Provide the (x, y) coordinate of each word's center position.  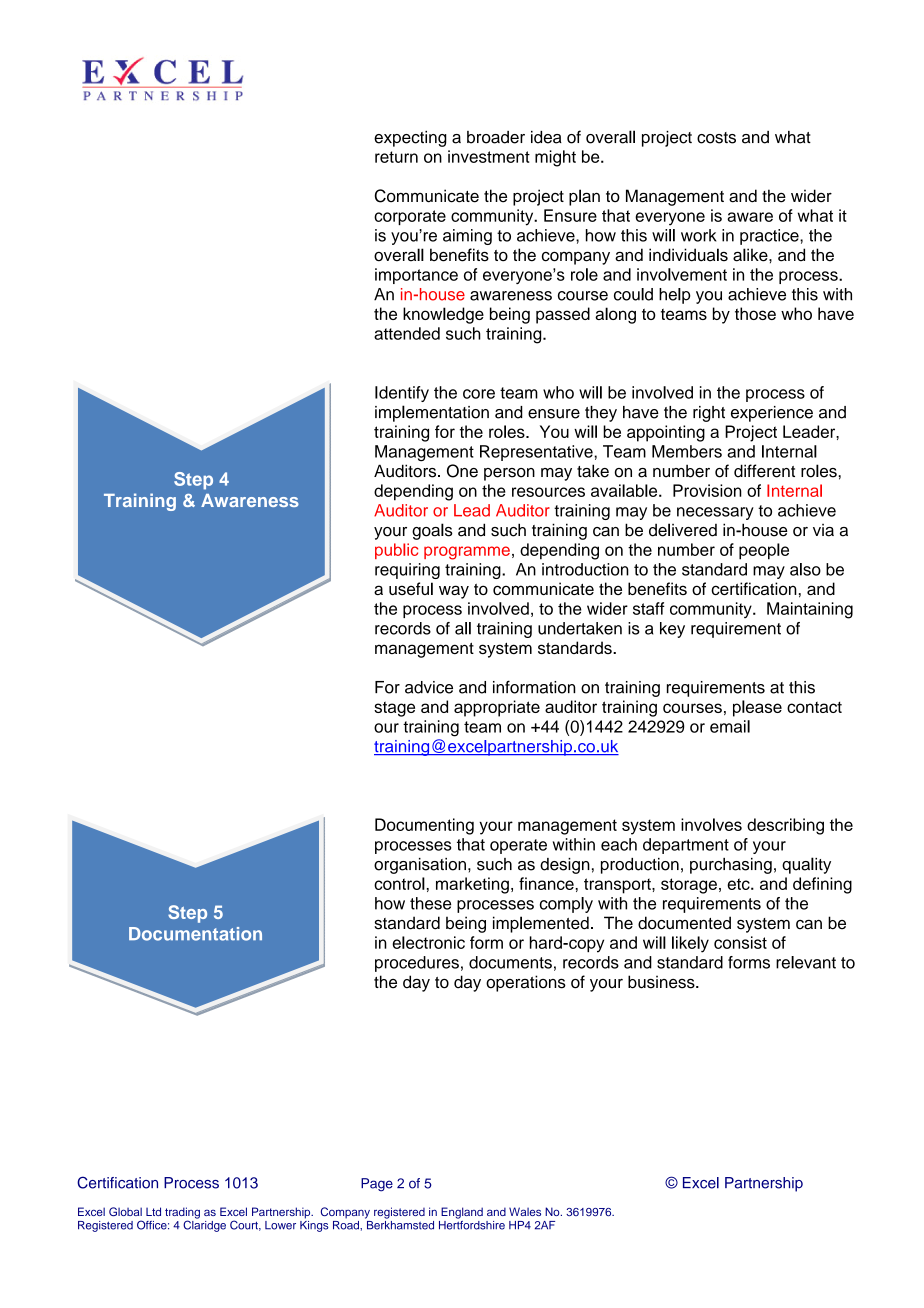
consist (740, 942)
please (757, 708)
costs (716, 138)
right (709, 414)
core (479, 394)
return (396, 157)
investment (489, 156)
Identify (402, 394)
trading (182, 1214)
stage (394, 709)
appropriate (497, 708)
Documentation (195, 934)
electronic (428, 942)
